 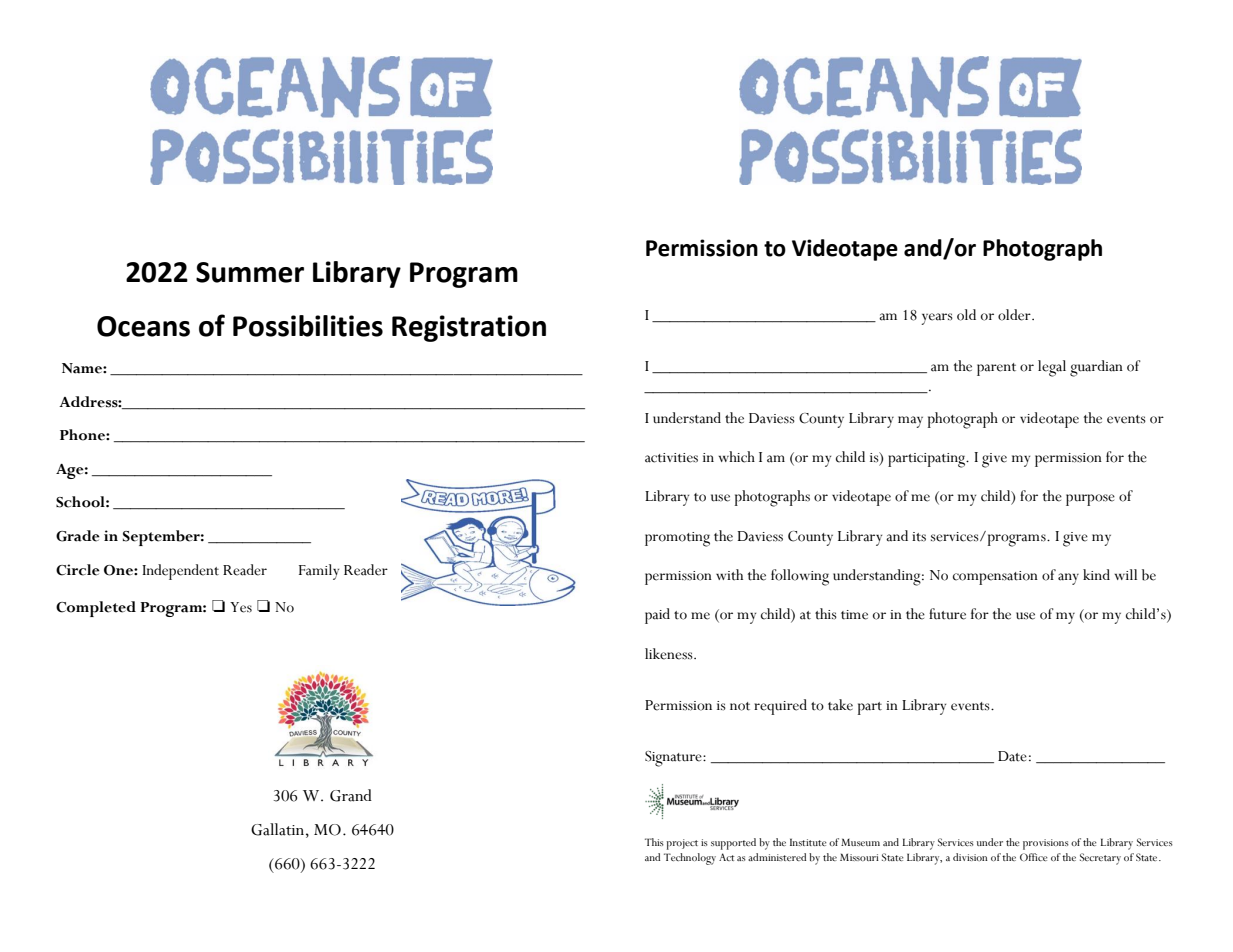 I want to click on Grade, so click(x=78, y=536).
